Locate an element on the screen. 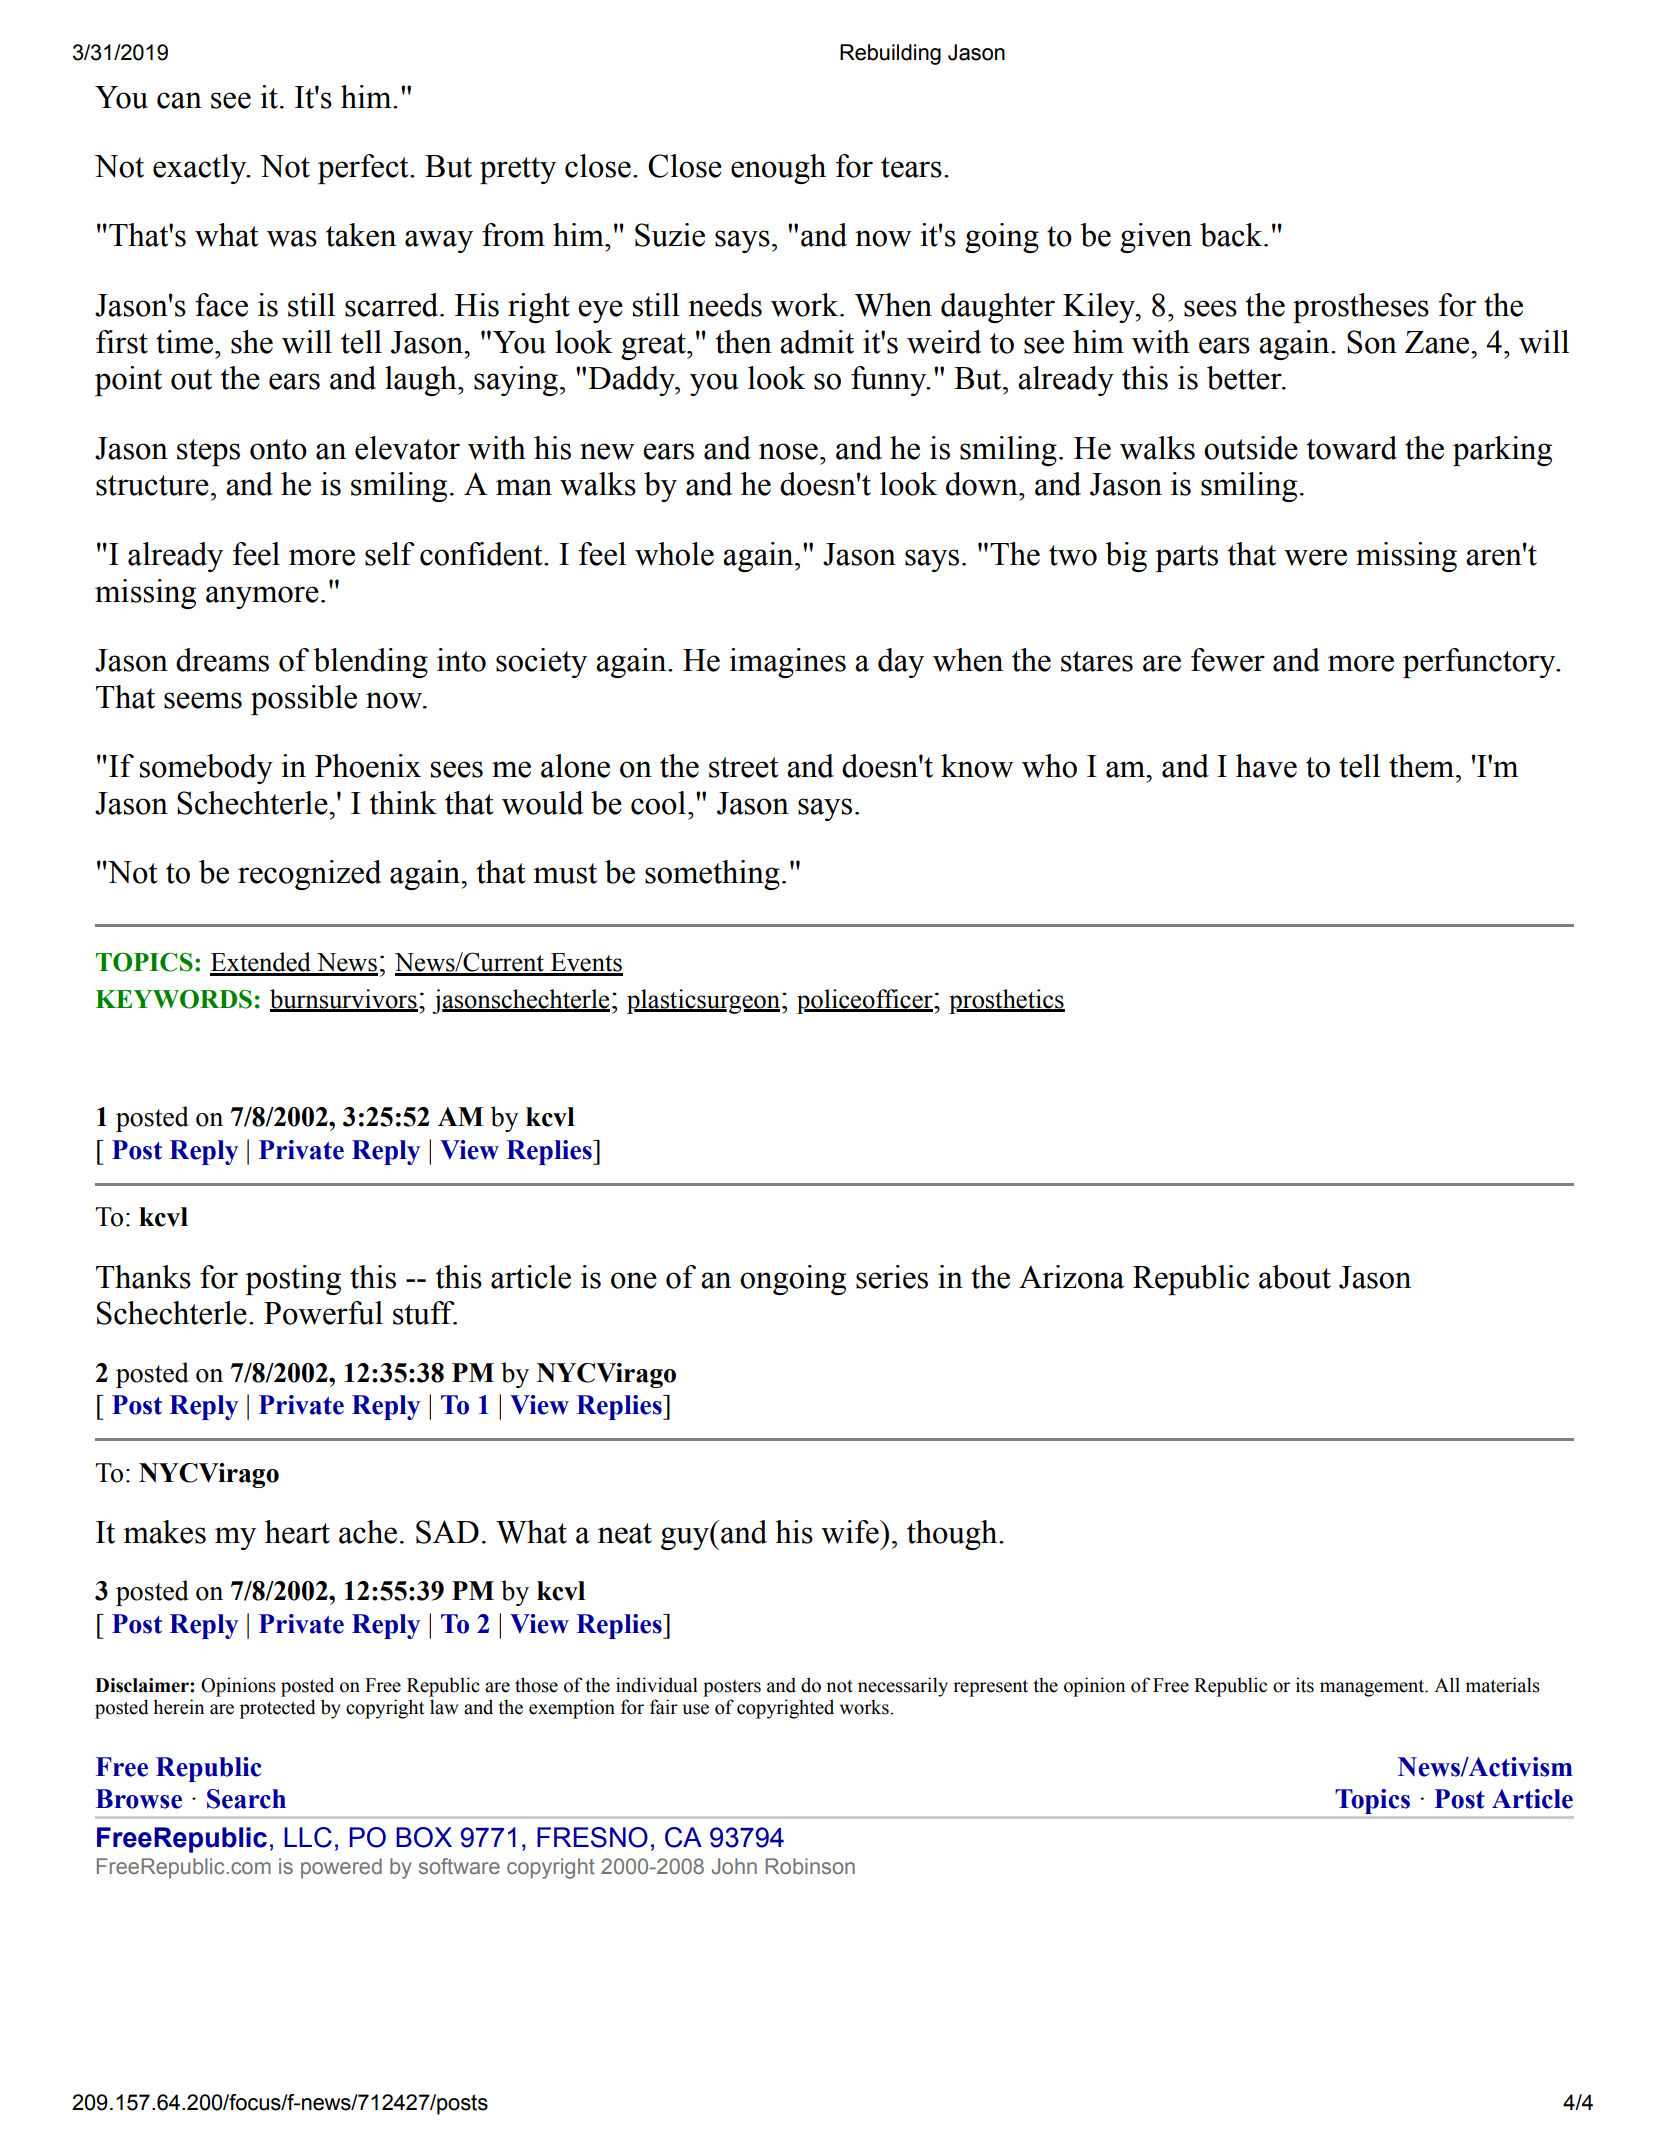  Robinson is located at coordinates (810, 1866).
